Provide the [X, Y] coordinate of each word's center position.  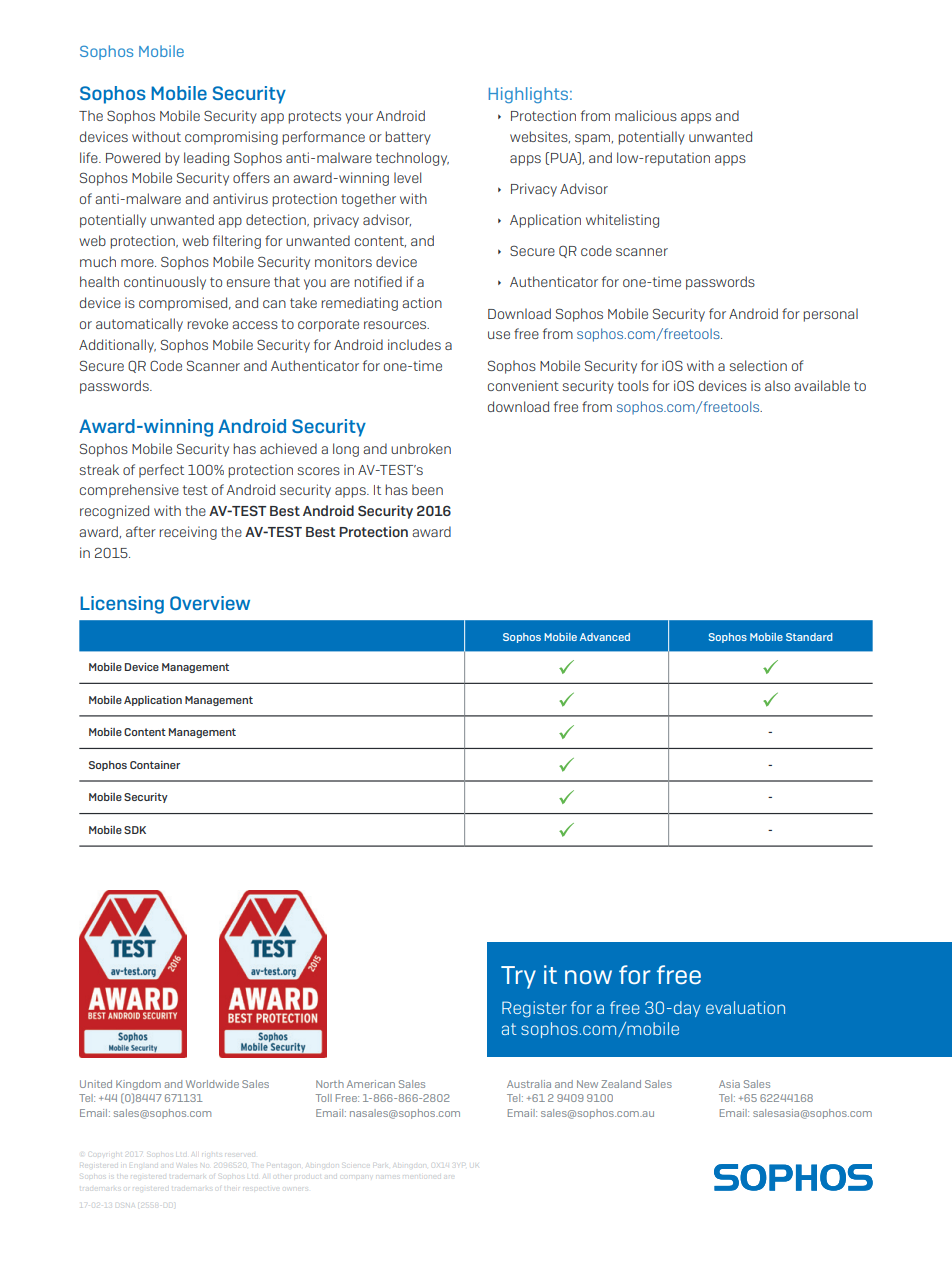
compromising [231, 138]
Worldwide [212, 1084]
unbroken [421, 448]
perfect [161, 471]
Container [155, 765]
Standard [809, 637]
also [777, 385]
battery [408, 138]
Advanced [605, 637]
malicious [646, 115]
